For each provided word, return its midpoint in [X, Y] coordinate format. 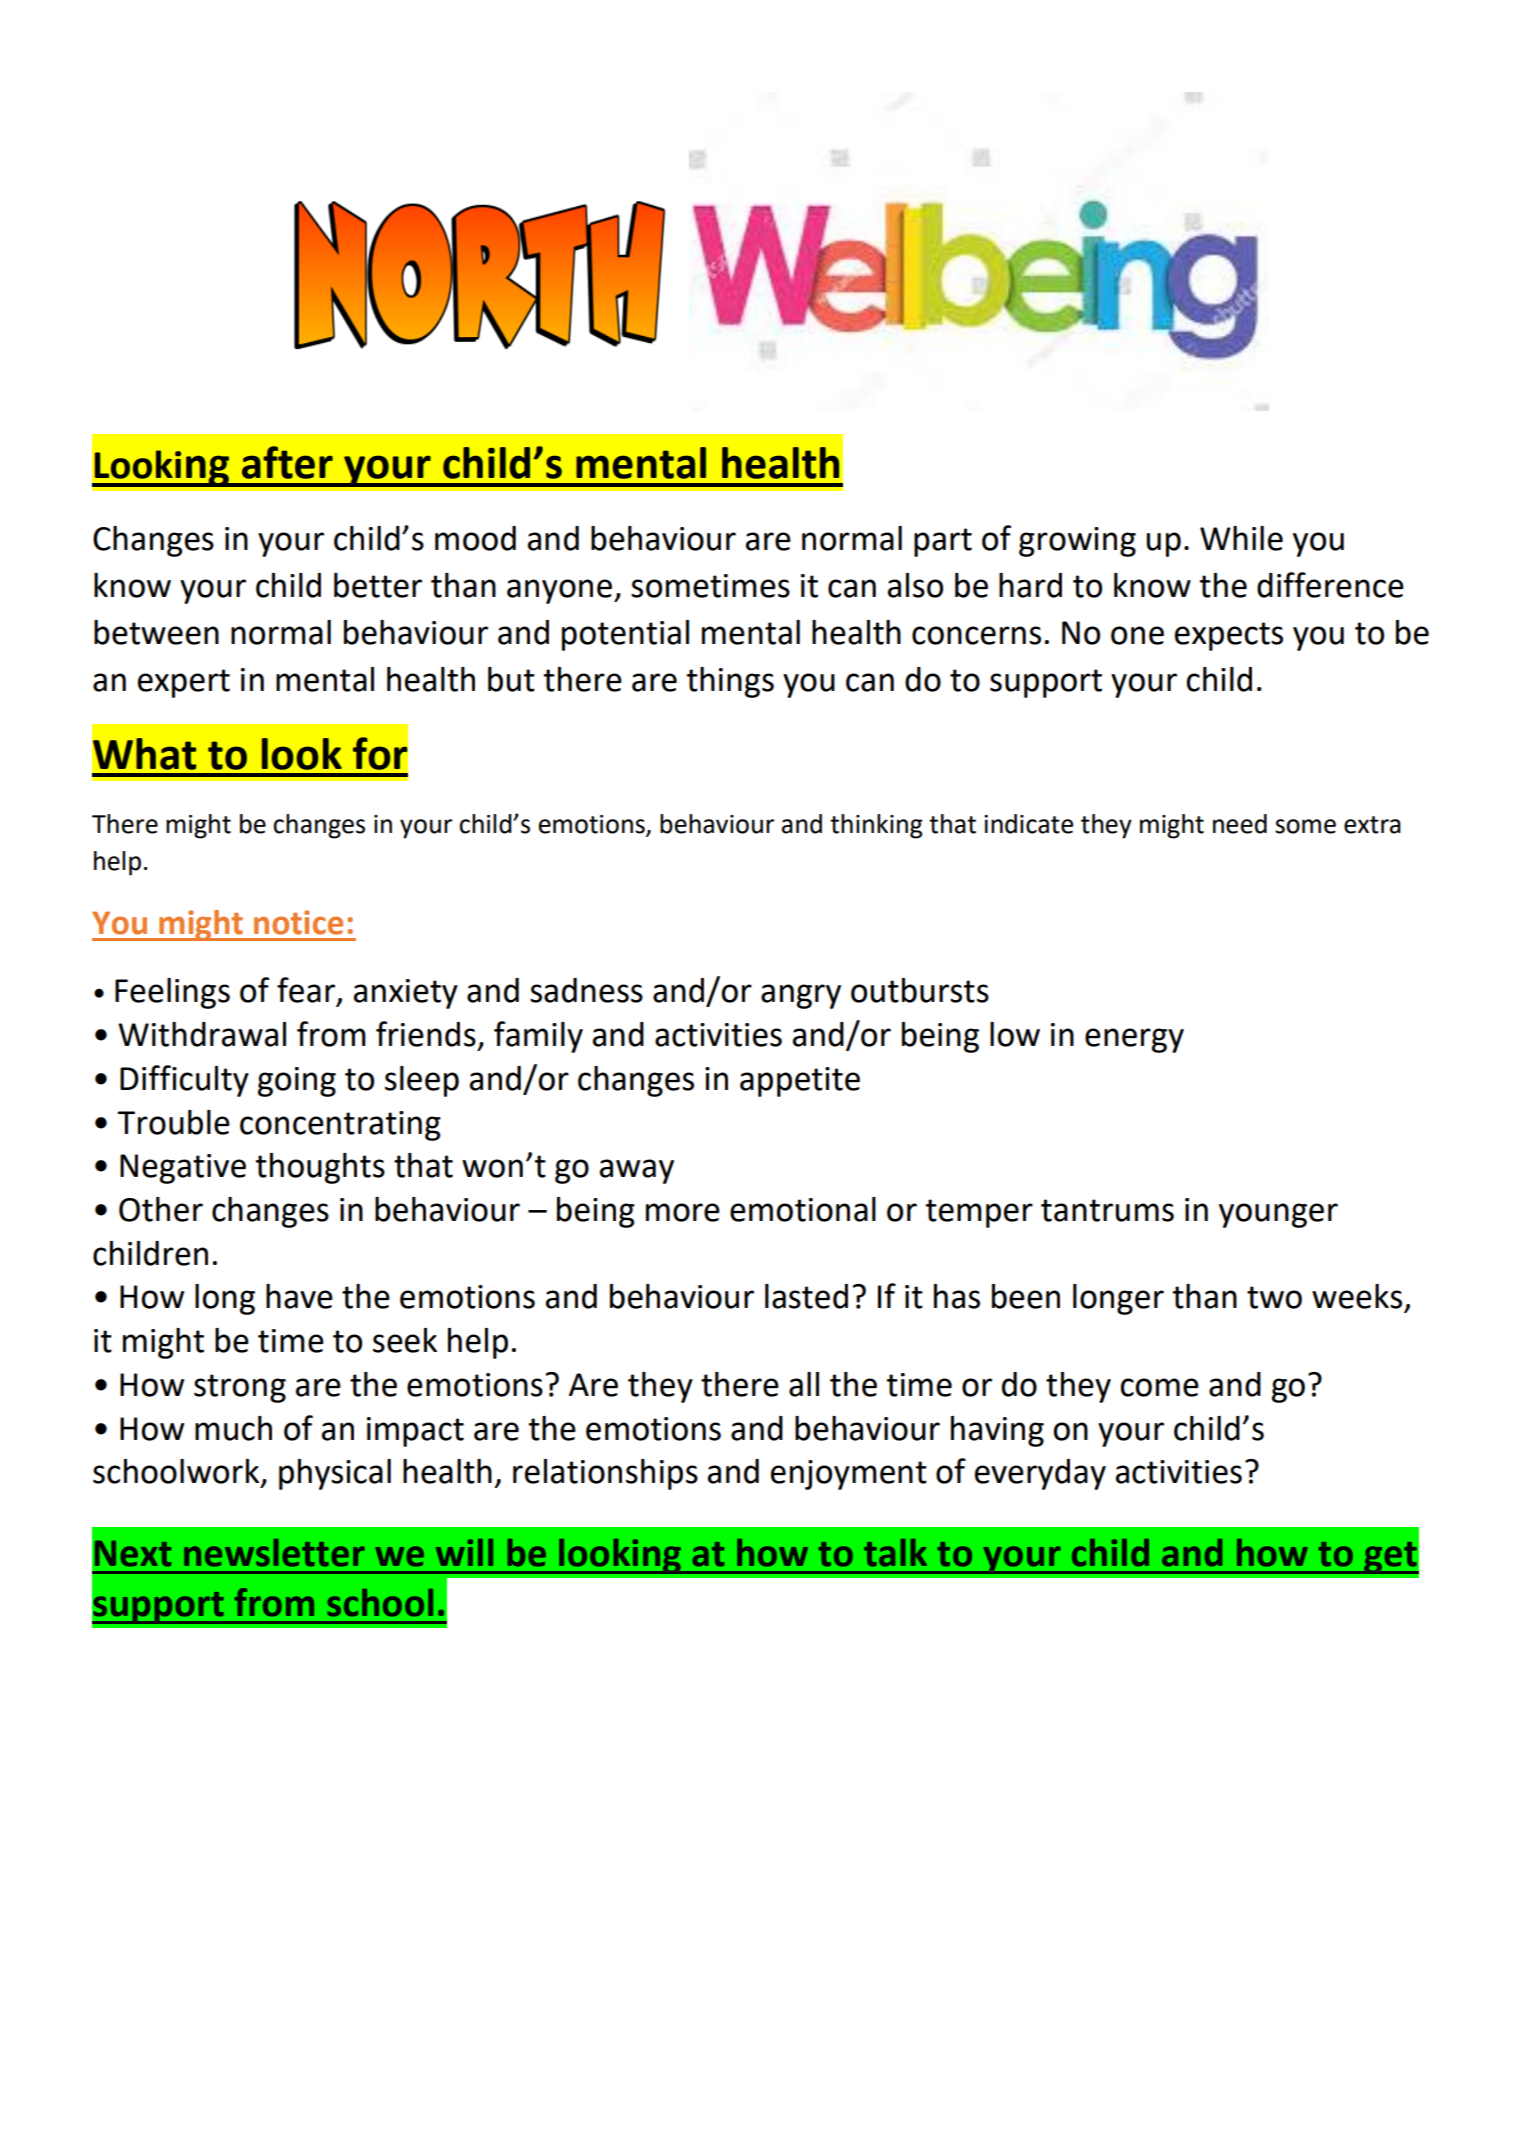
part [943, 542]
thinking [876, 826]
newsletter [274, 1553]
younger [1278, 1215]
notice [298, 922]
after [287, 462]
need [1240, 824]
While [1241, 538]
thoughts [320, 1168]
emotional [803, 1209]
